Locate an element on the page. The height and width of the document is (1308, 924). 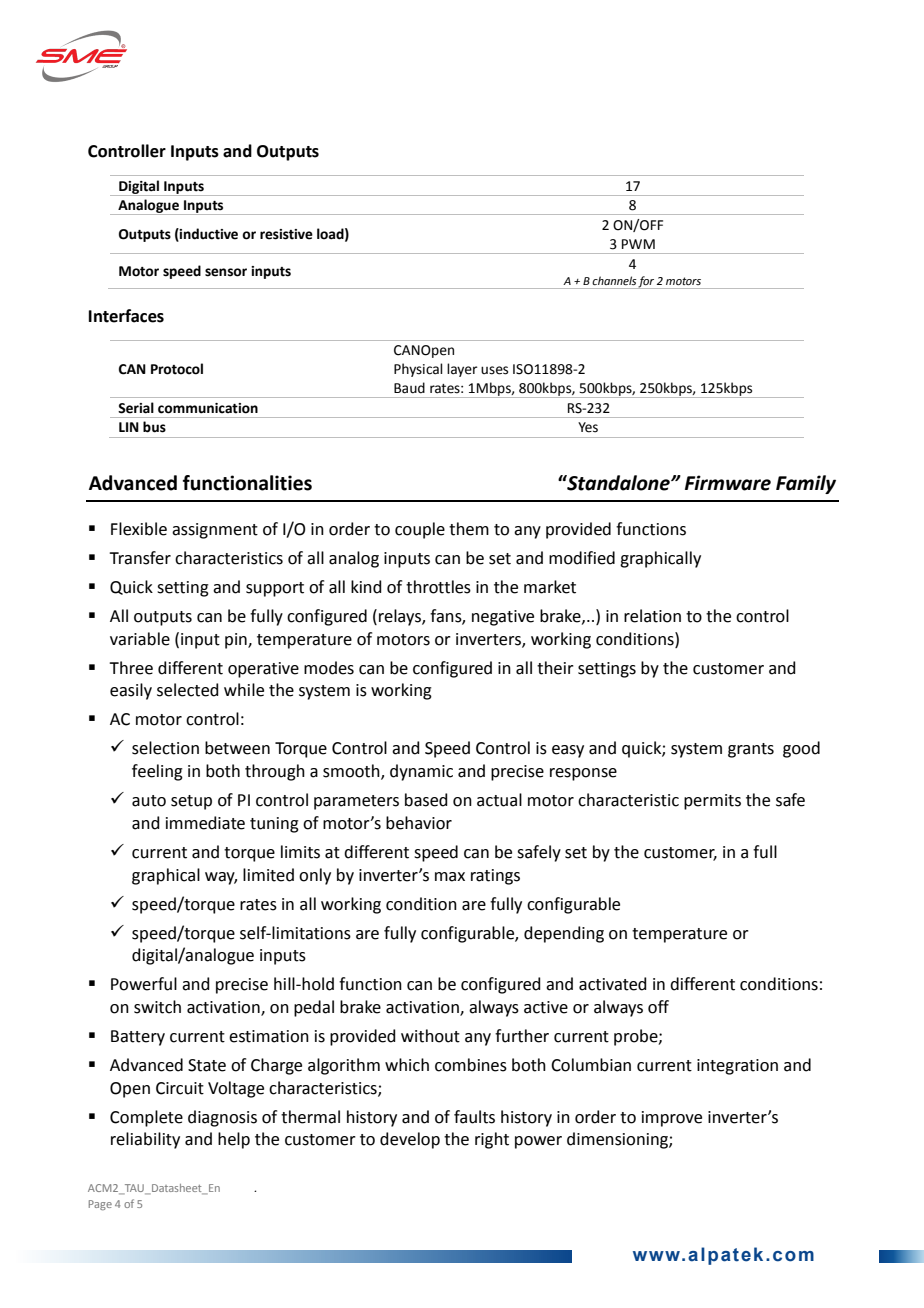
permits is located at coordinates (712, 802).
